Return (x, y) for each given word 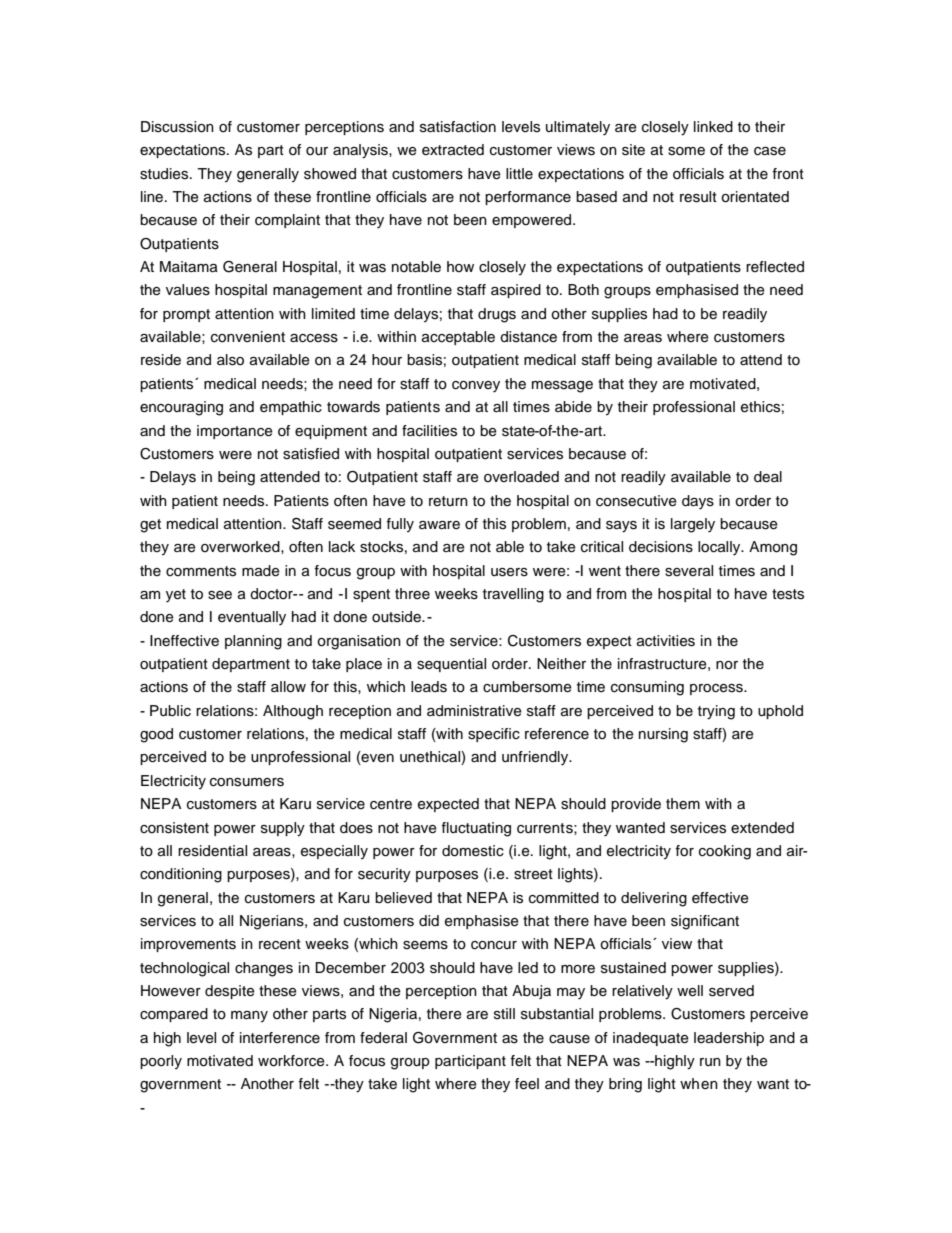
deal (768, 477)
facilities (429, 431)
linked (713, 127)
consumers (247, 782)
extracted (453, 150)
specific (494, 735)
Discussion (177, 127)
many (249, 1016)
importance (235, 432)
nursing (663, 735)
